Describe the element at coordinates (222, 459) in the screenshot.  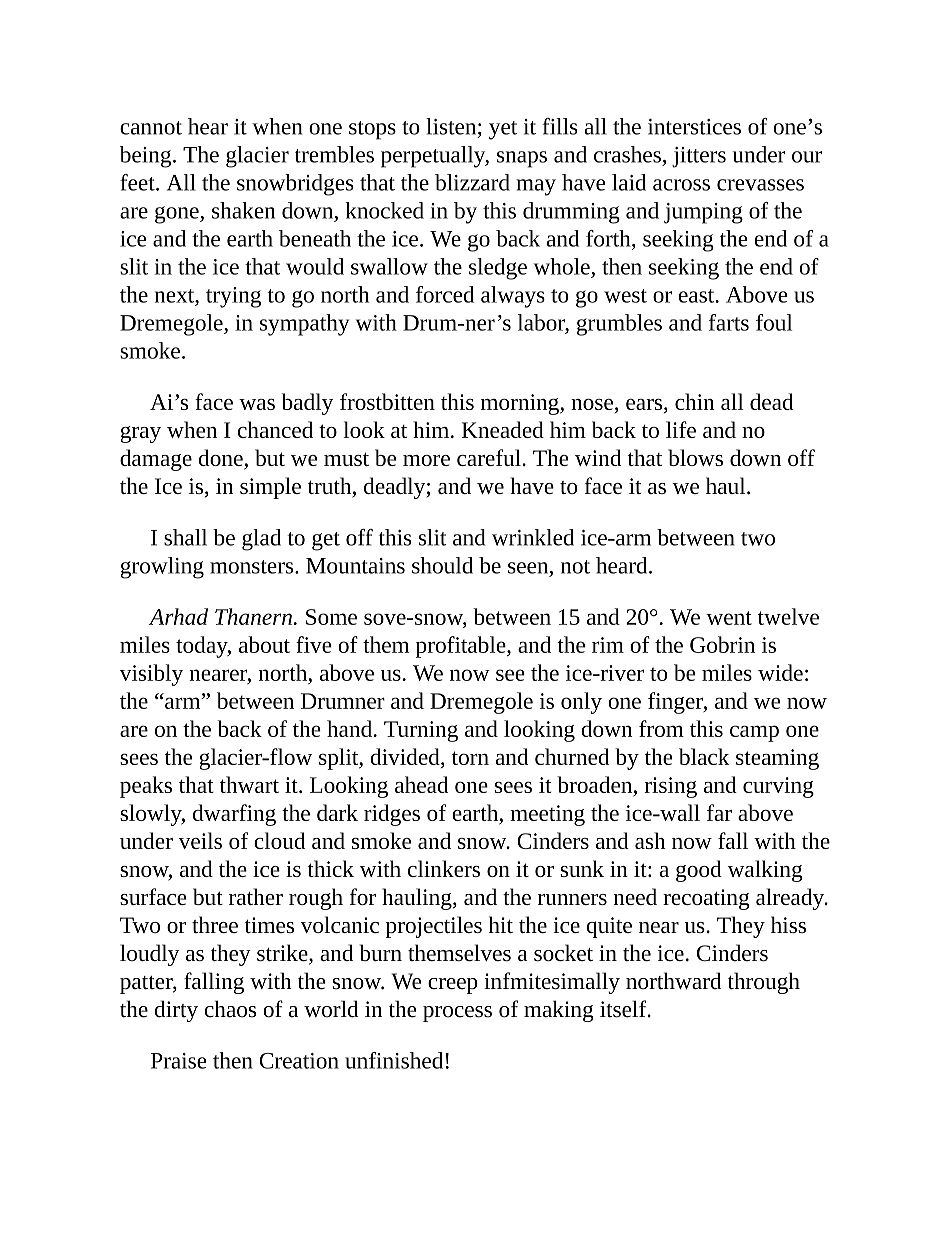
I see `done` at that location.
